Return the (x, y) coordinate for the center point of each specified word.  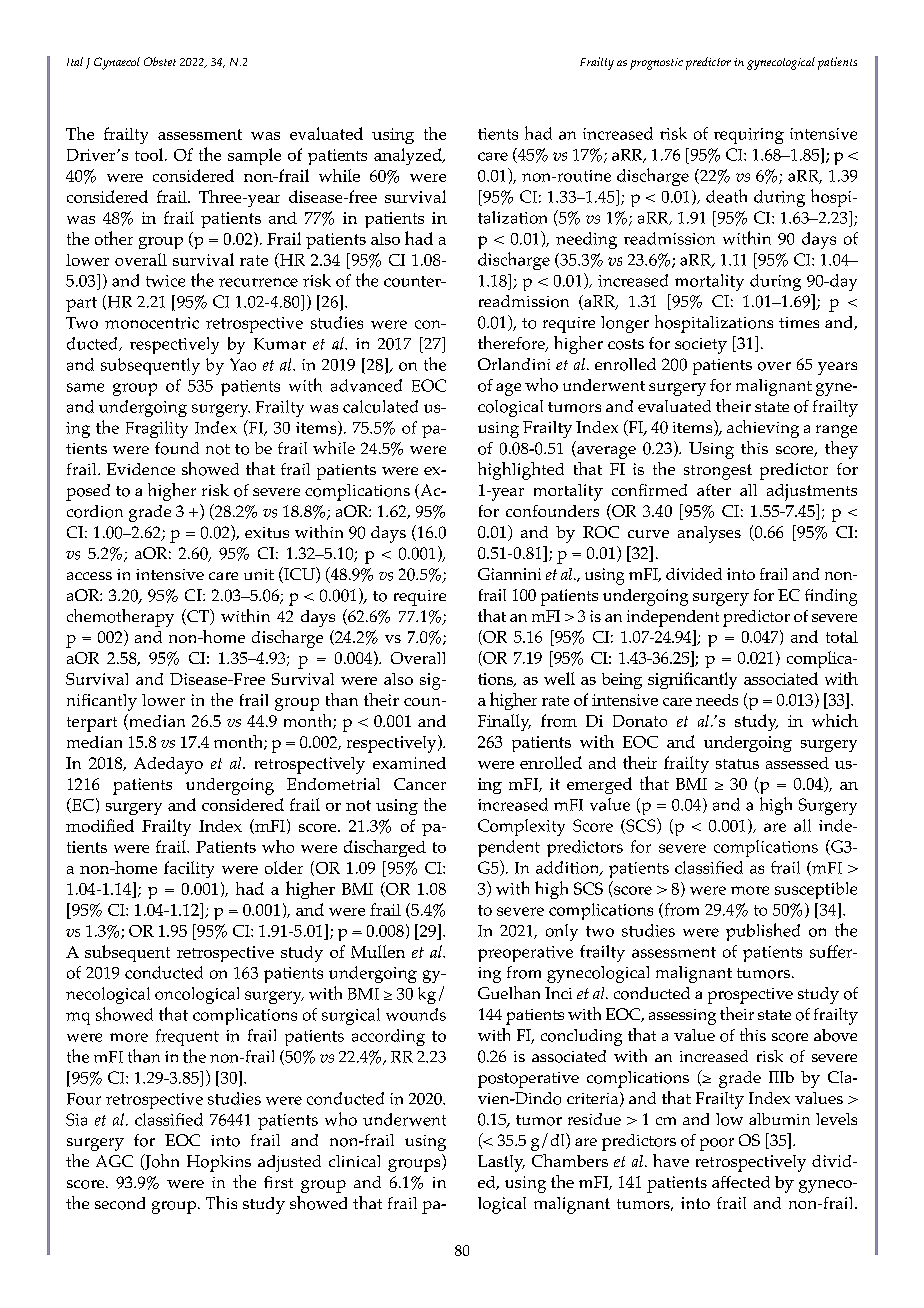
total (842, 637)
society (701, 346)
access (89, 576)
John (161, 1162)
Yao (243, 364)
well (559, 678)
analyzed (409, 156)
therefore (512, 344)
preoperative (525, 954)
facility (189, 869)
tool (150, 154)
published (763, 932)
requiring (749, 136)
